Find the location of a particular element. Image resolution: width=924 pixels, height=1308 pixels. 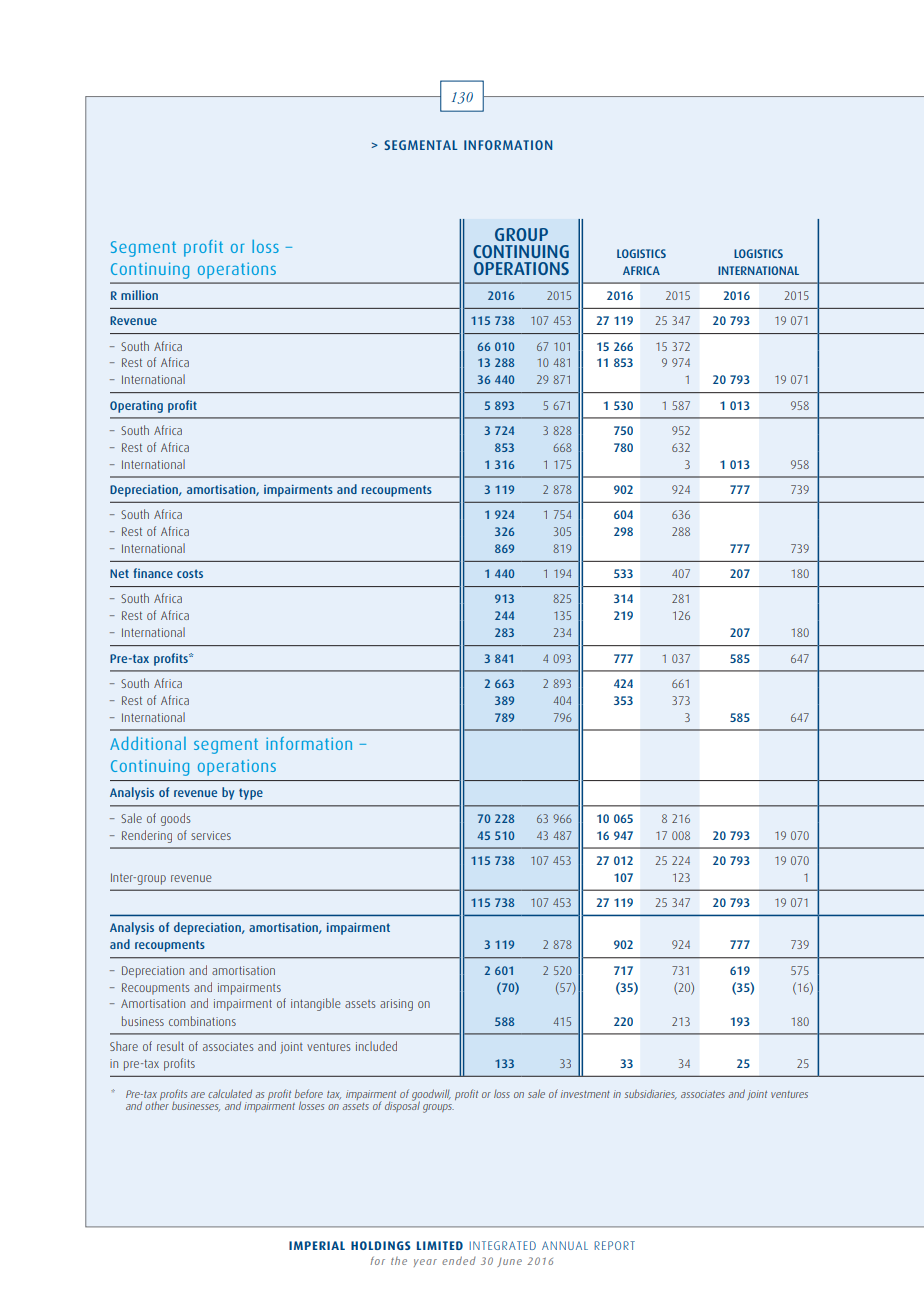

Operating is located at coordinates (136, 407).
